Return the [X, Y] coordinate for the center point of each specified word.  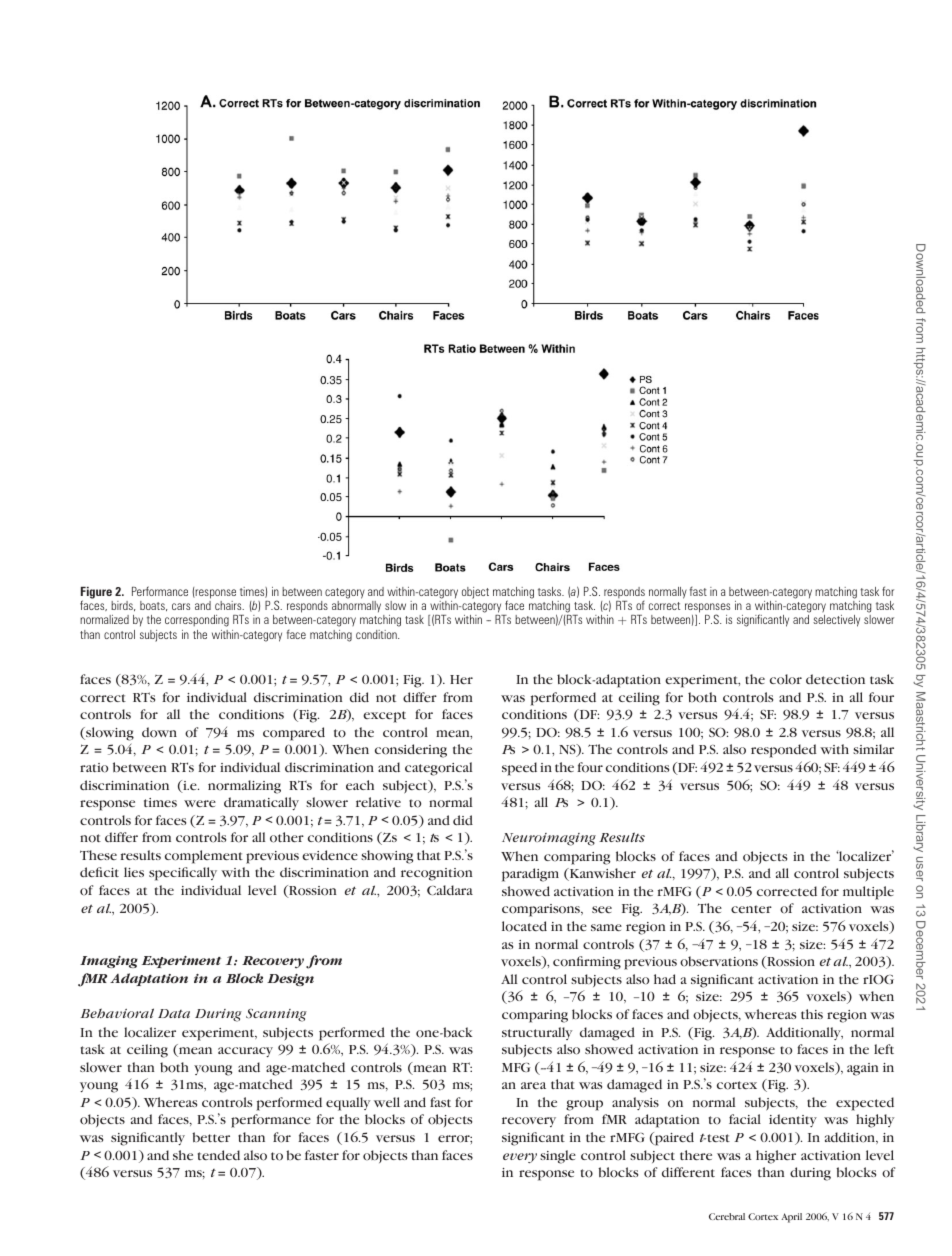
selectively [836, 621]
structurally [537, 1033]
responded [784, 751]
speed [519, 769]
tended [219, 1155]
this [812, 1014]
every [520, 1158]
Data [174, 1013]
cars [181, 606]
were [200, 803]
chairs [229, 605]
